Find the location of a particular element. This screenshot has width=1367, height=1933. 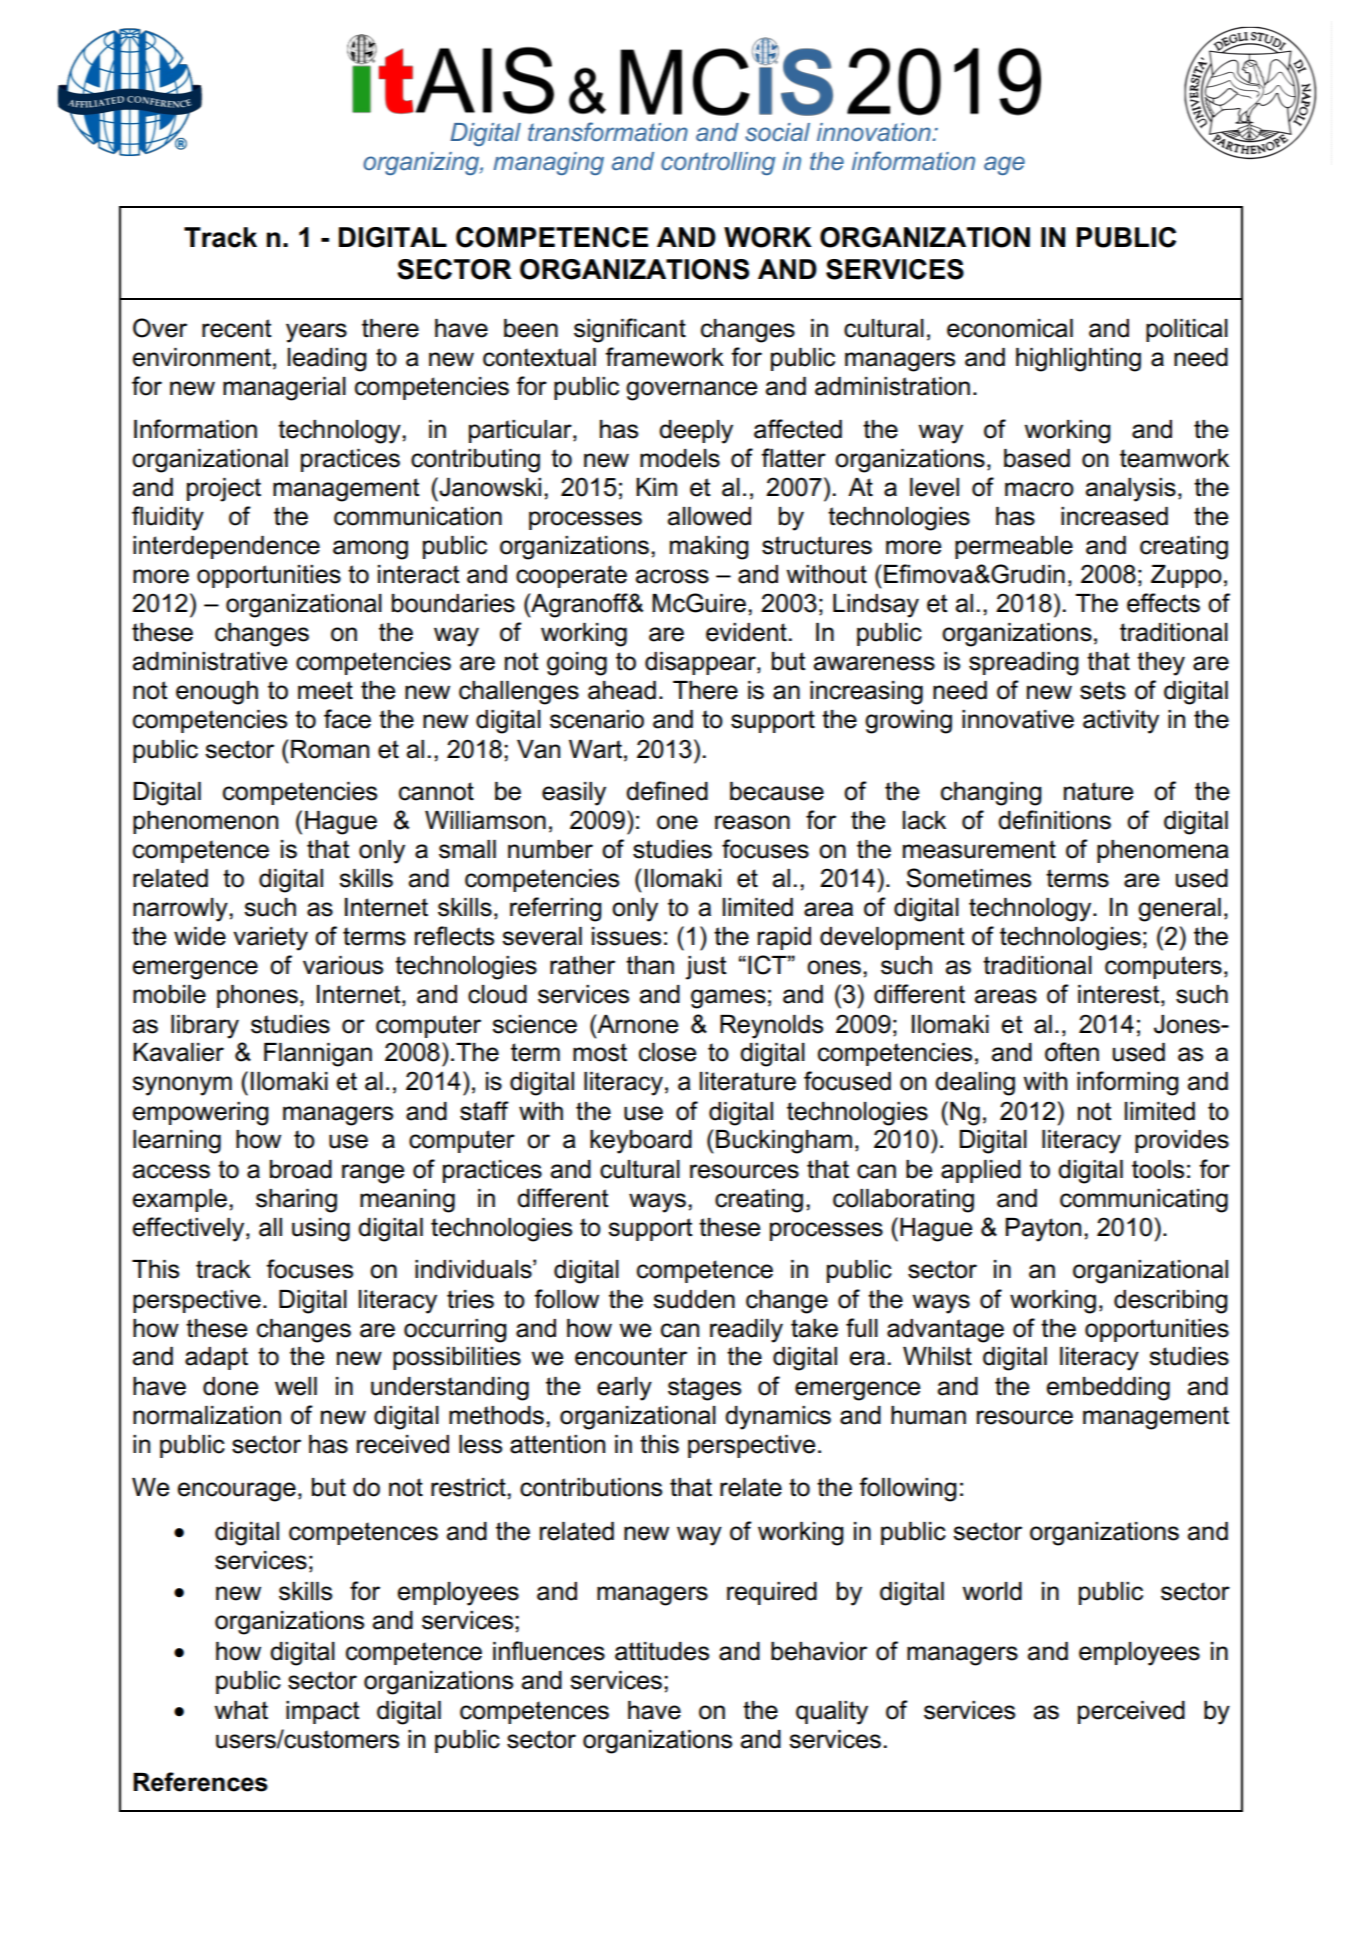

sets is located at coordinates (1103, 690).
